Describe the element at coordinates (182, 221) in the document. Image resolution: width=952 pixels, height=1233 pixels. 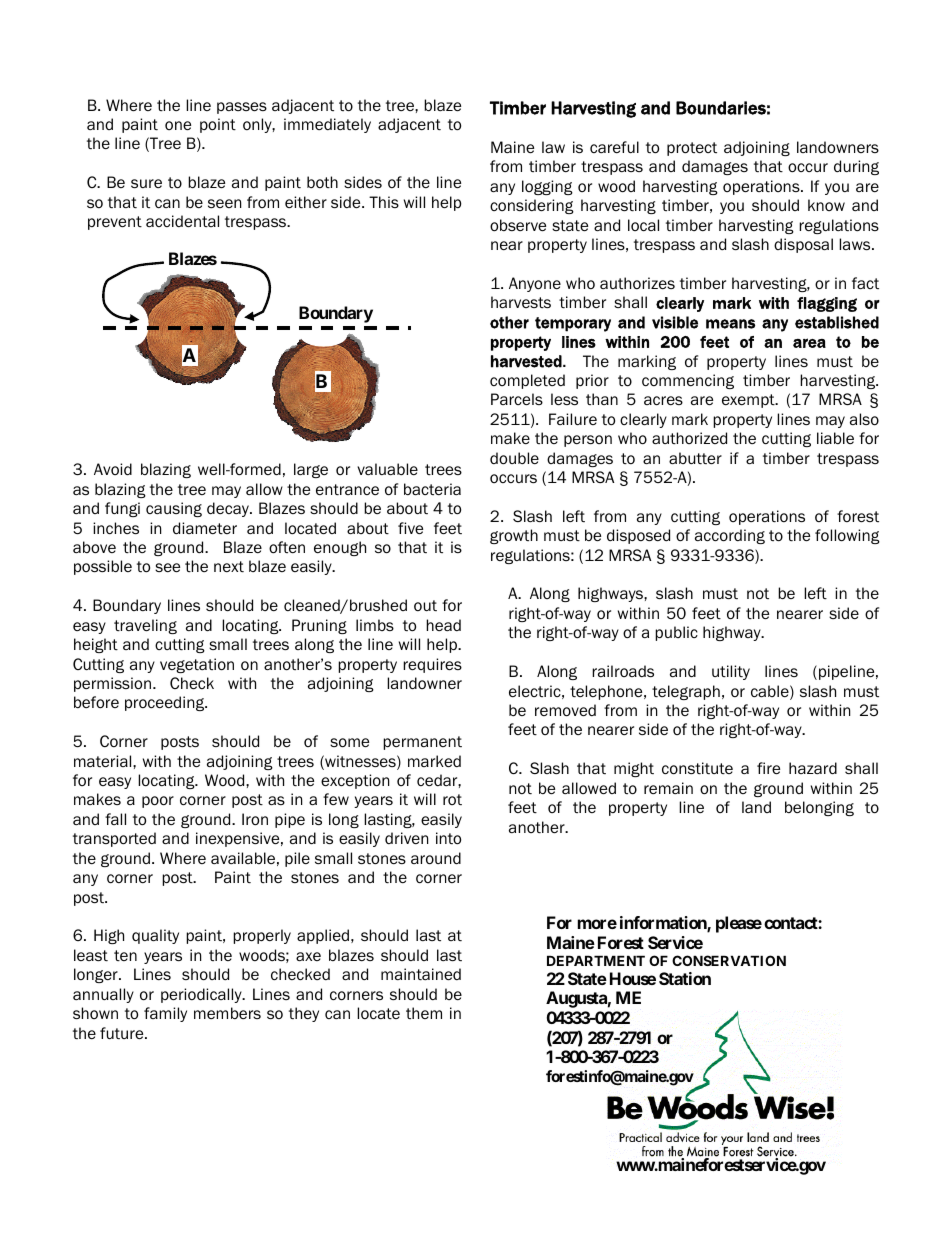
I see `accidental` at that location.
